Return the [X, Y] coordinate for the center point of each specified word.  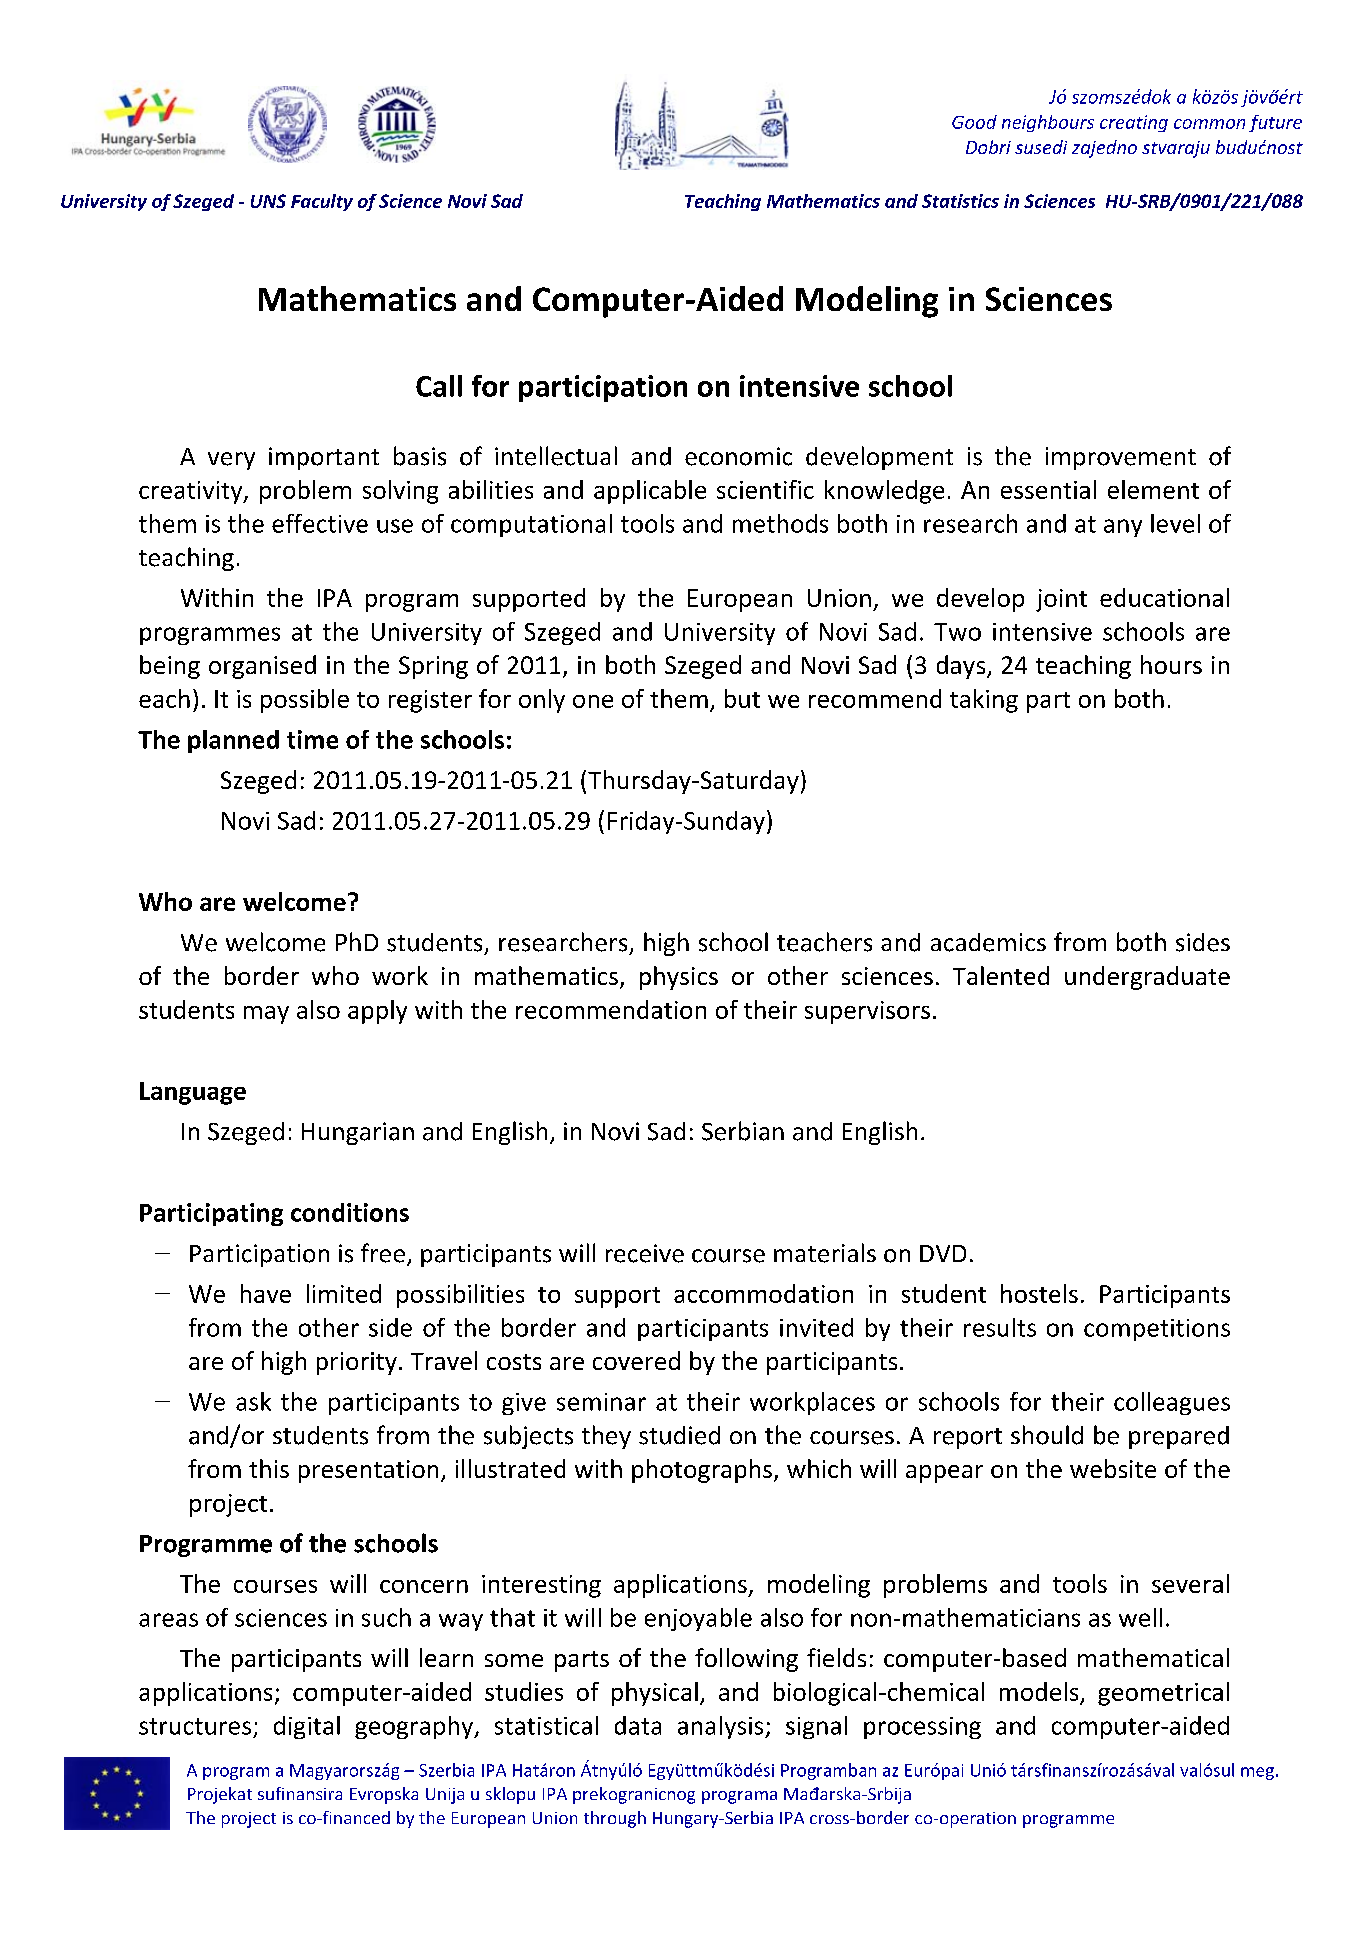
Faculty [322, 202]
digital [307, 1727]
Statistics [960, 201]
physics [679, 978]
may [266, 1015]
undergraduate [1147, 978]
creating [1134, 123]
